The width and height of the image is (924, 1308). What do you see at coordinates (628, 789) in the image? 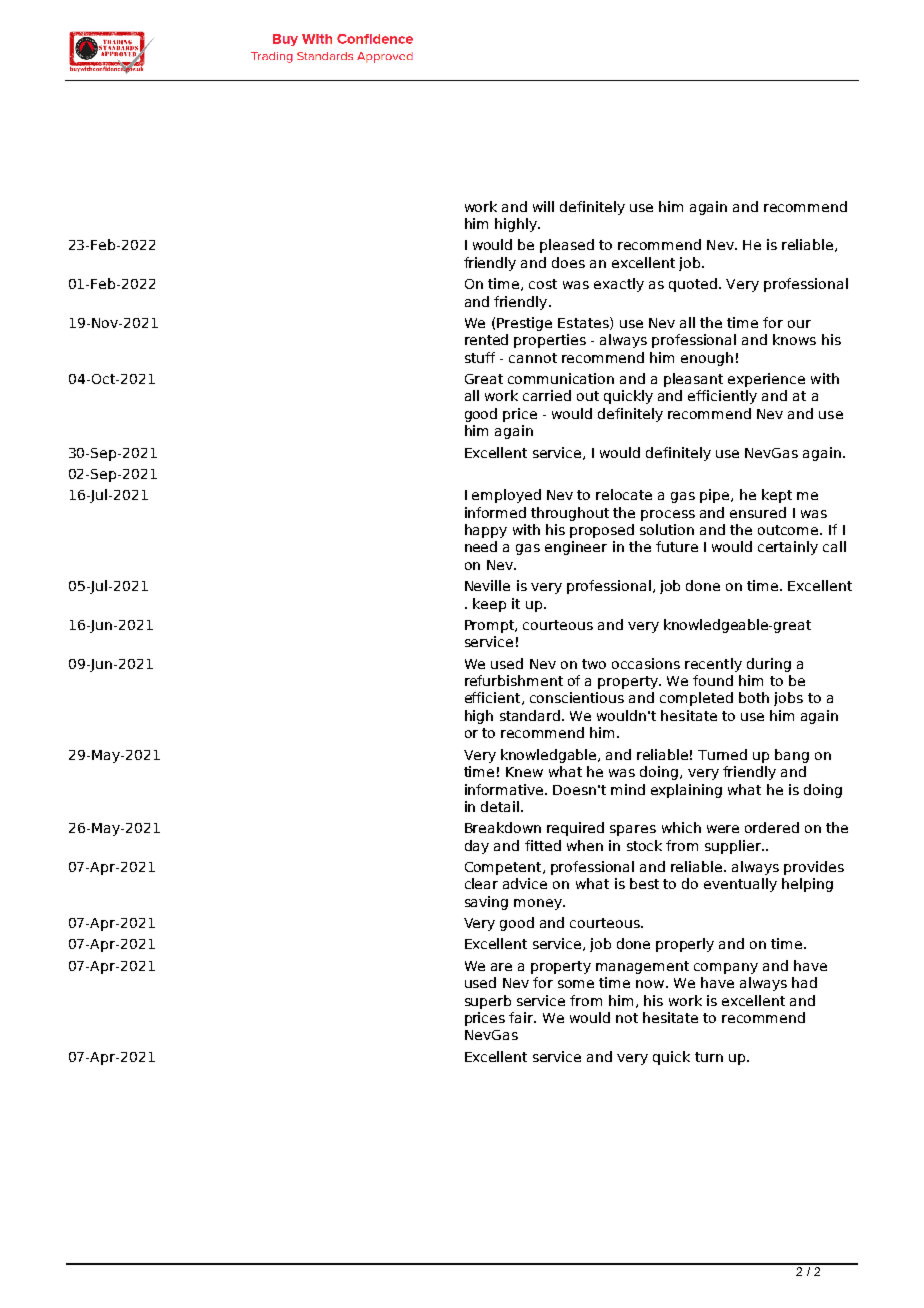
I see `mind` at bounding box center [628, 789].
